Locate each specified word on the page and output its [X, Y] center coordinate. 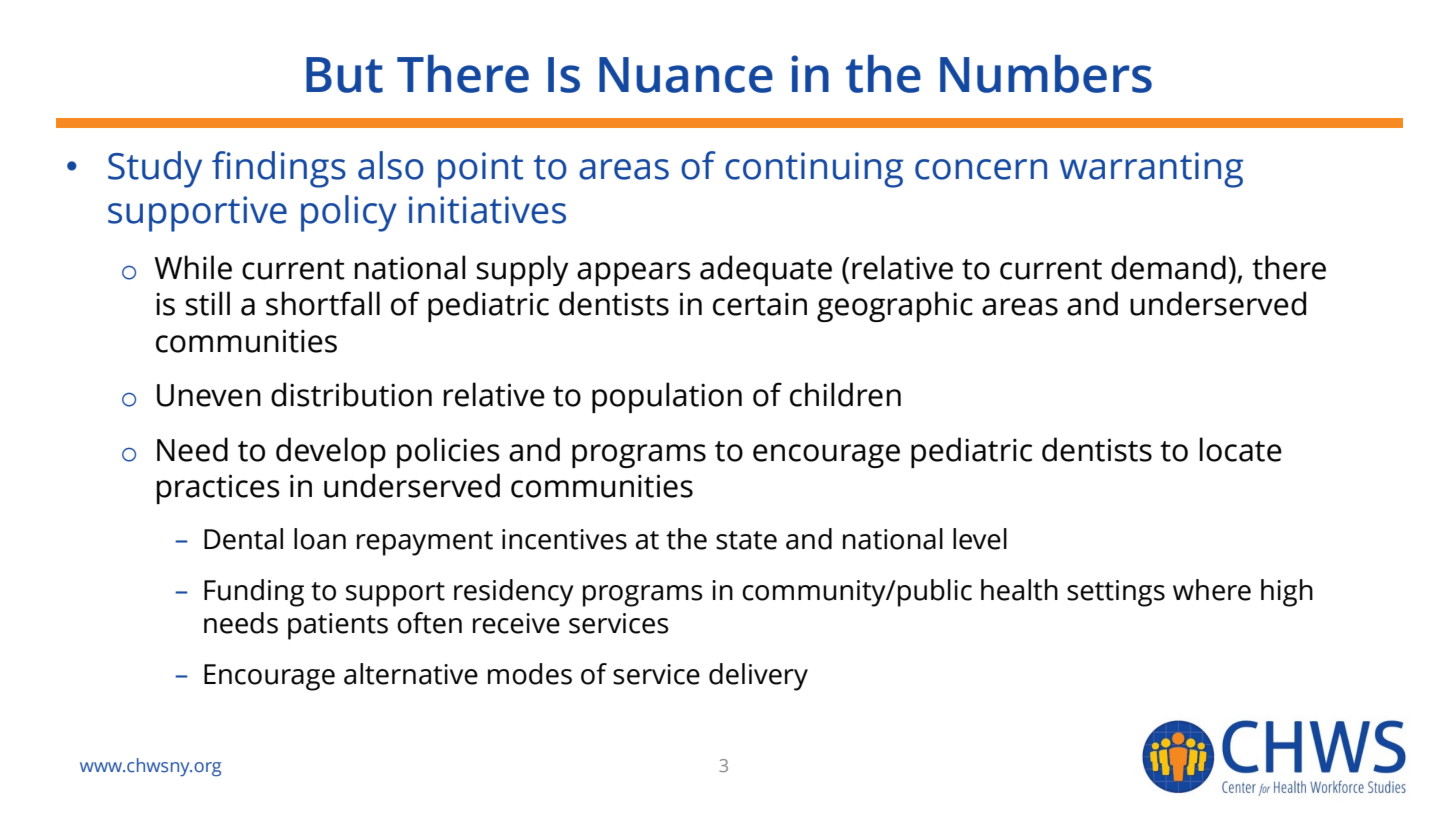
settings [1116, 593]
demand [1168, 267]
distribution [351, 394]
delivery [758, 677]
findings [279, 169]
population [667, 397]
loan [320, 539]
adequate [766, 270]
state [746, 540]
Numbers [1046, 74]
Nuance [686, 75]
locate [1241, 449]
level [980, 539]
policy [349, 213]
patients [338, 626]
